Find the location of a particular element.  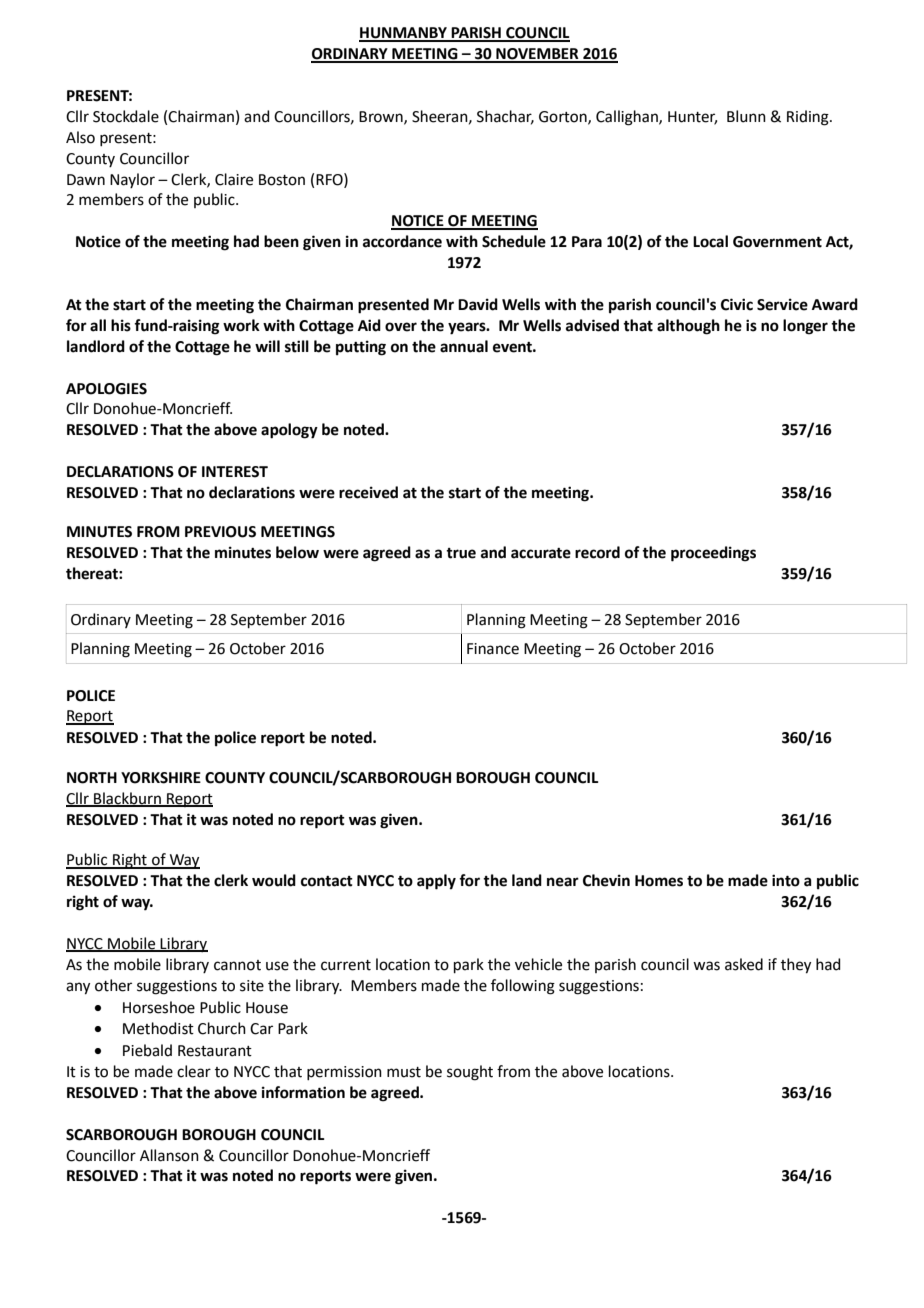

true is located at coordinates (461, 553).
